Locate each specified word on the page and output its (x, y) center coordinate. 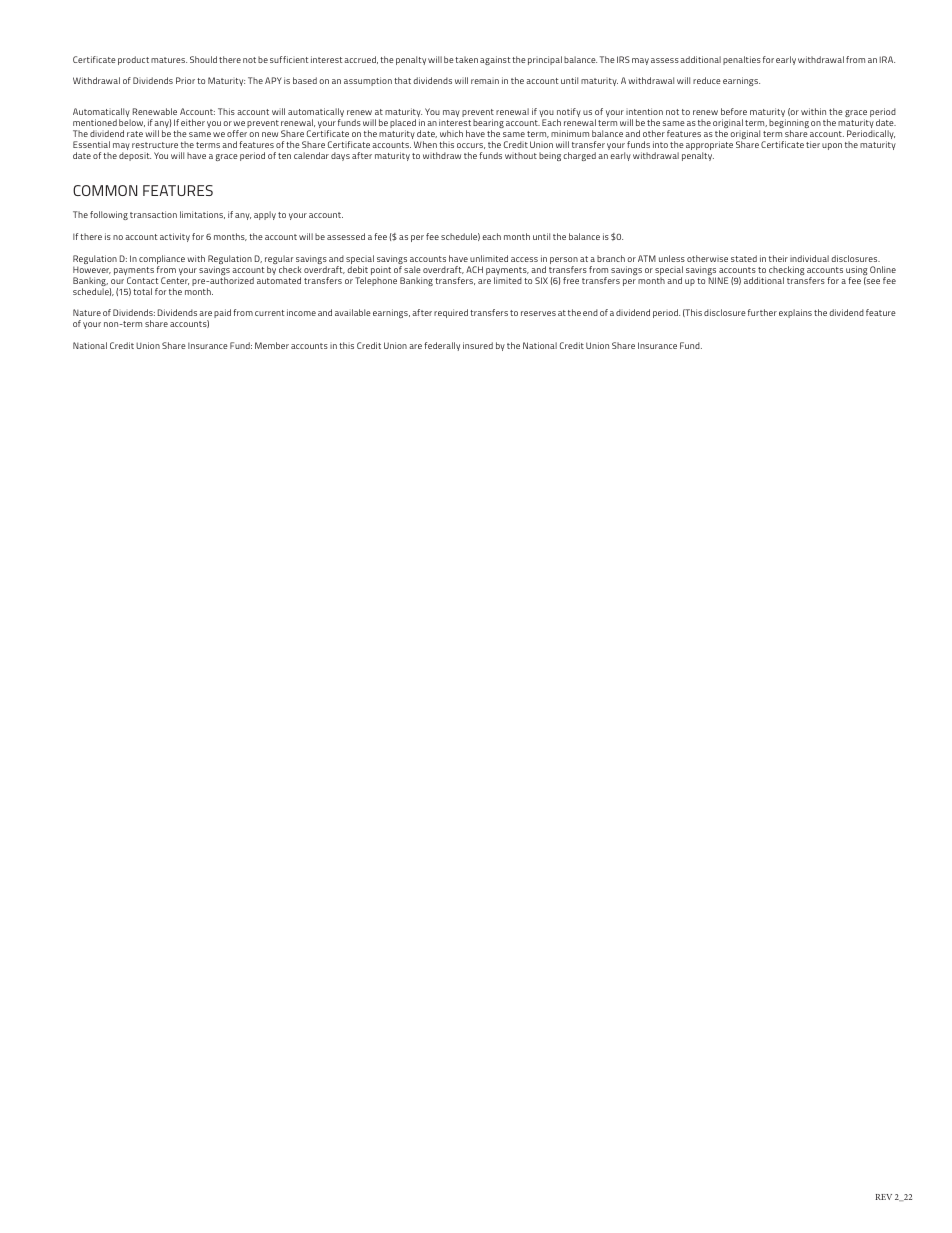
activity (175, 237)
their (778, 258)
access (524, 259)
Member (272, 345)
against (495, 60)
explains (795, 313)
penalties (742, 60)
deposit (135, 156)
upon (832, 146)
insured (478, 345)
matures (169, 60)
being (550, 156)
